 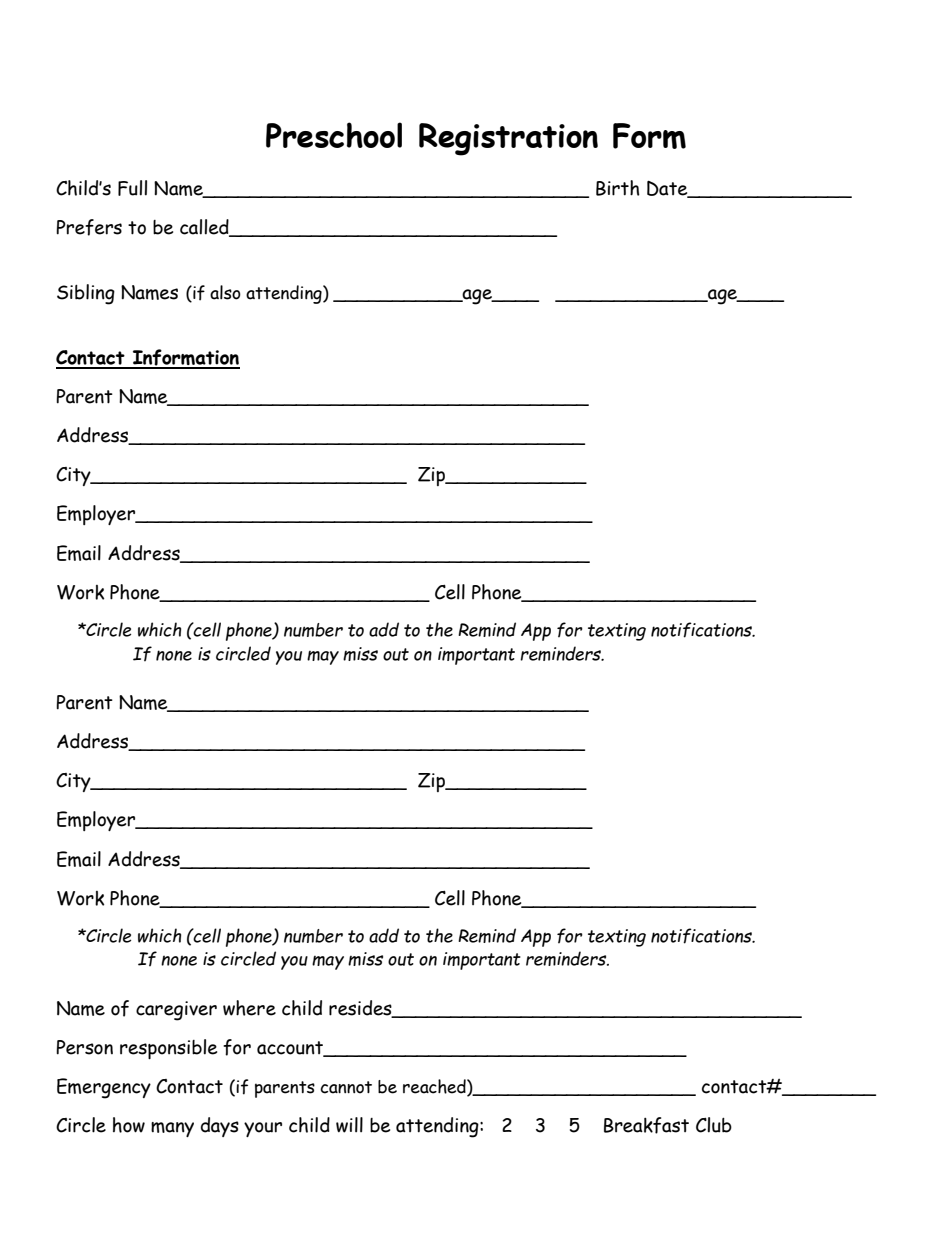 I want to click on also, so click(x=225, y=292).
